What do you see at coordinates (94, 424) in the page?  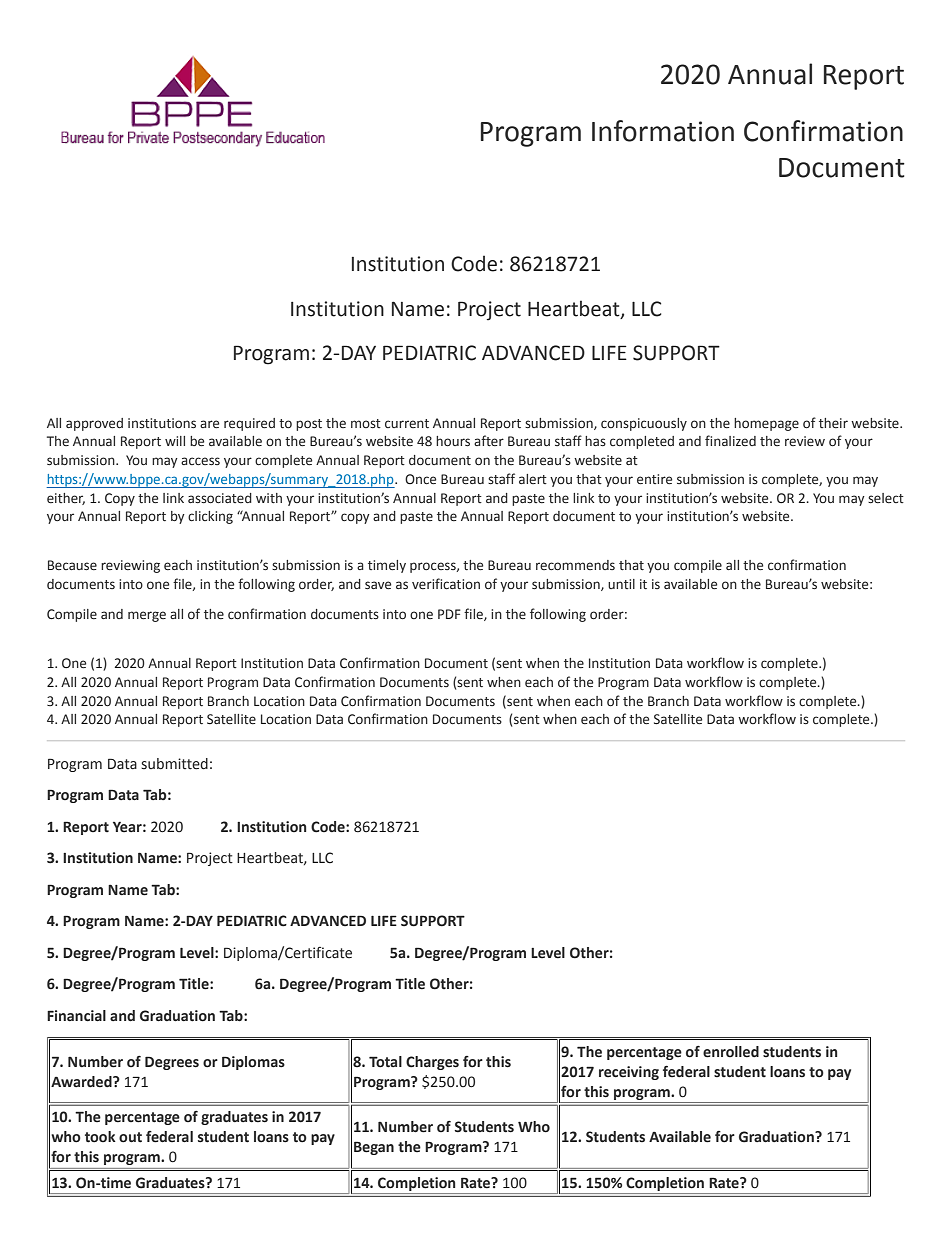 I see `approved` at bounding box center [94, 424].
